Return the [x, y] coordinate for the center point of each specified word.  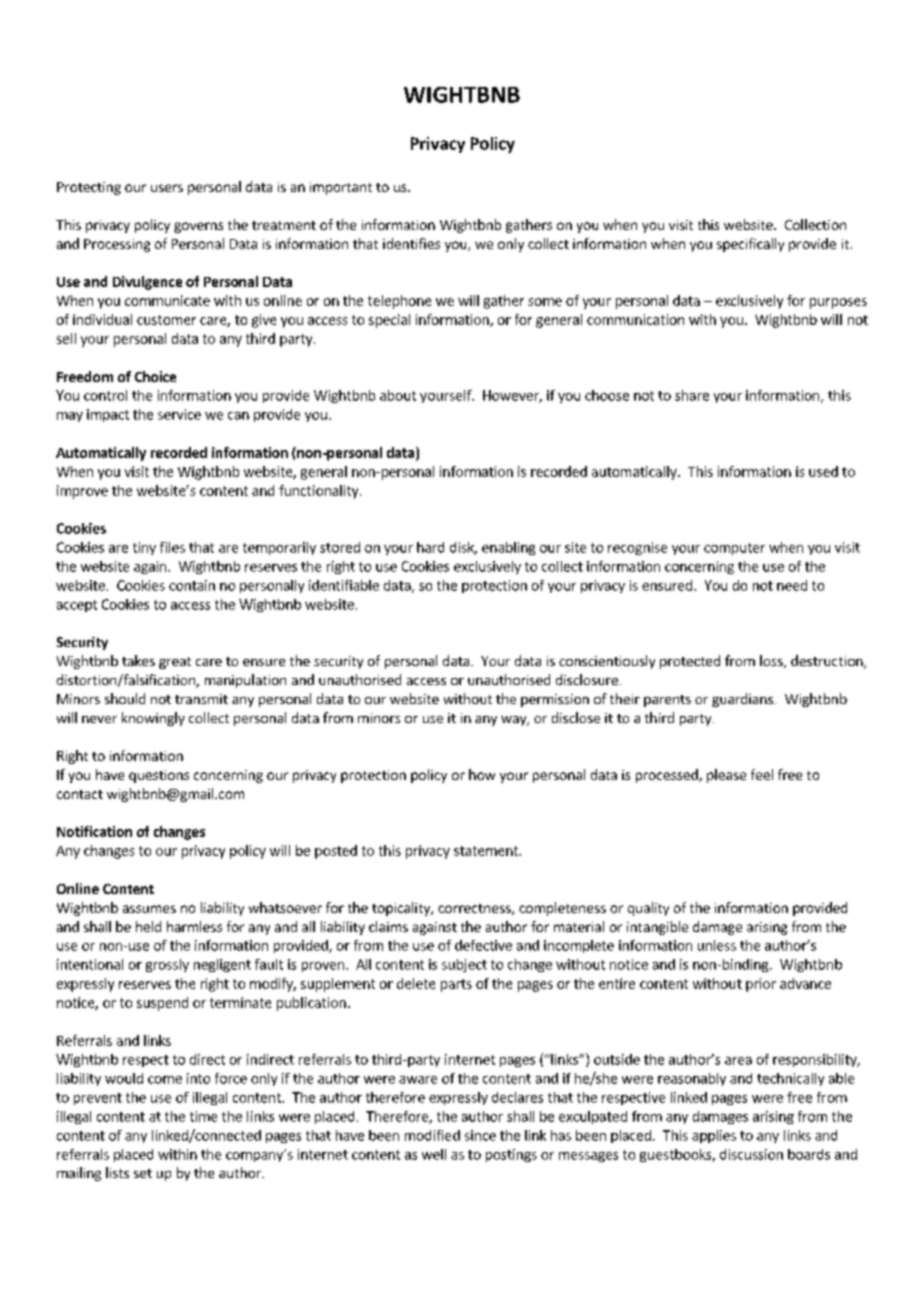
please [726, 776]
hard [430, 547]
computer [734, 549]
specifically [750, 245]
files [172, 547]
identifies [411, 243]
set [143, 1173]
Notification [94, 831]
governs [198, 227]
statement [487, 851]
